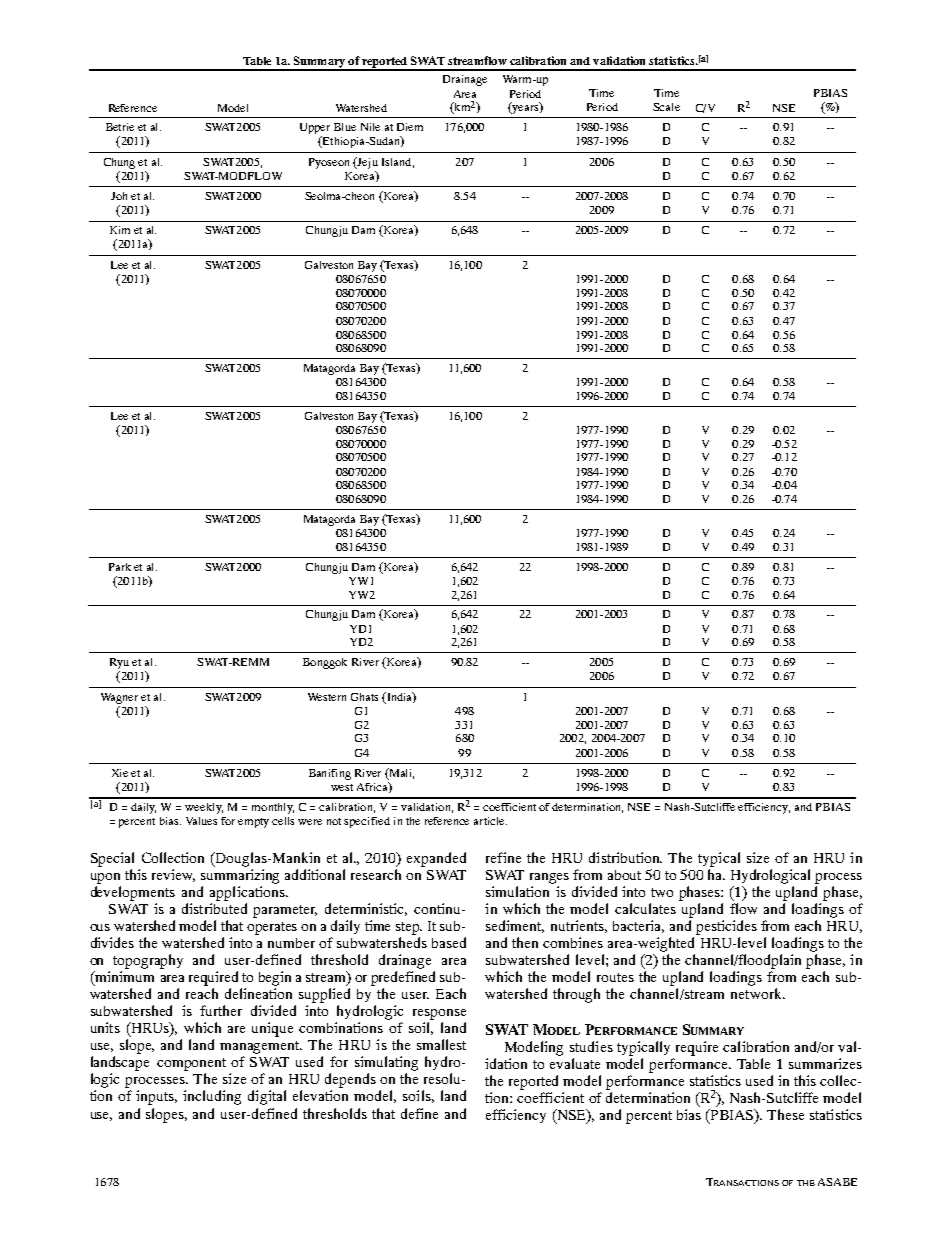  Describe the element at coordinates (367, 822) in the page. I see `specified` at that location.
